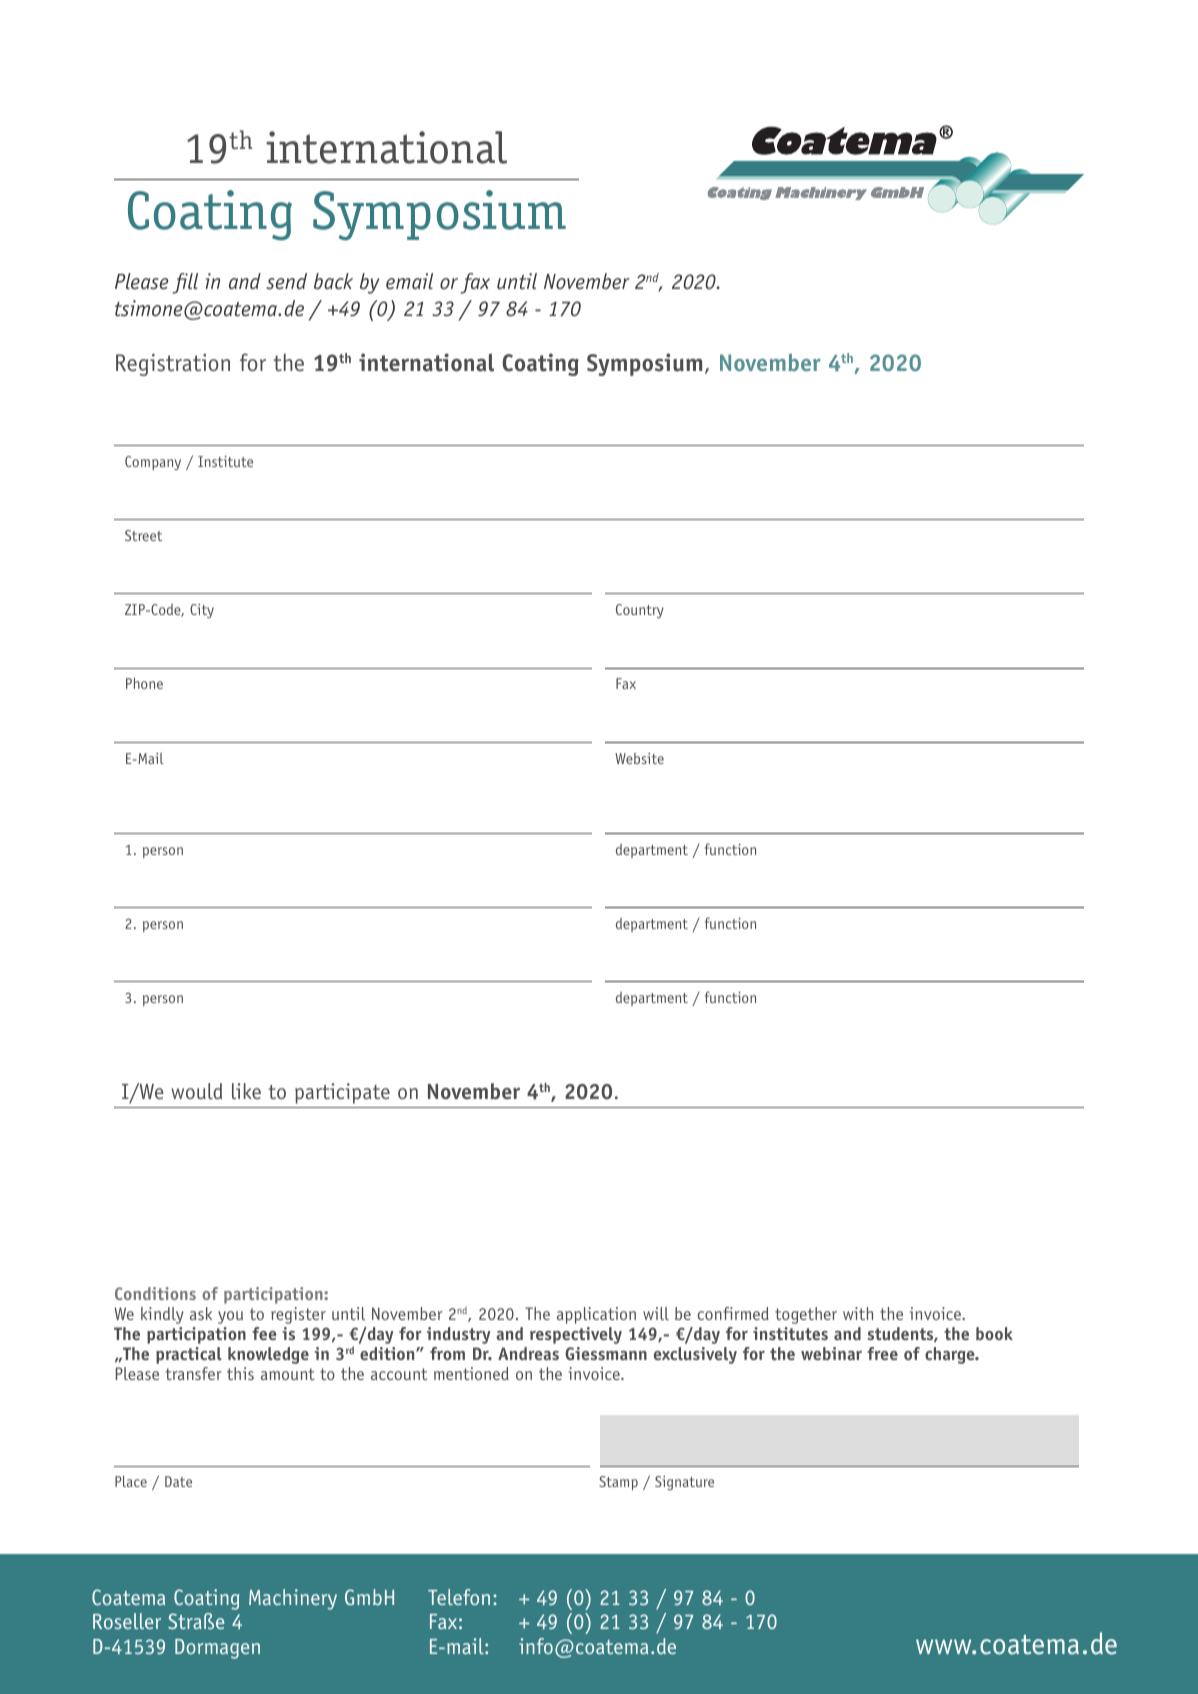  What do you see at coordinates (144, 683) in the document?
I see `Phone` at bounding box center [144, 683].
